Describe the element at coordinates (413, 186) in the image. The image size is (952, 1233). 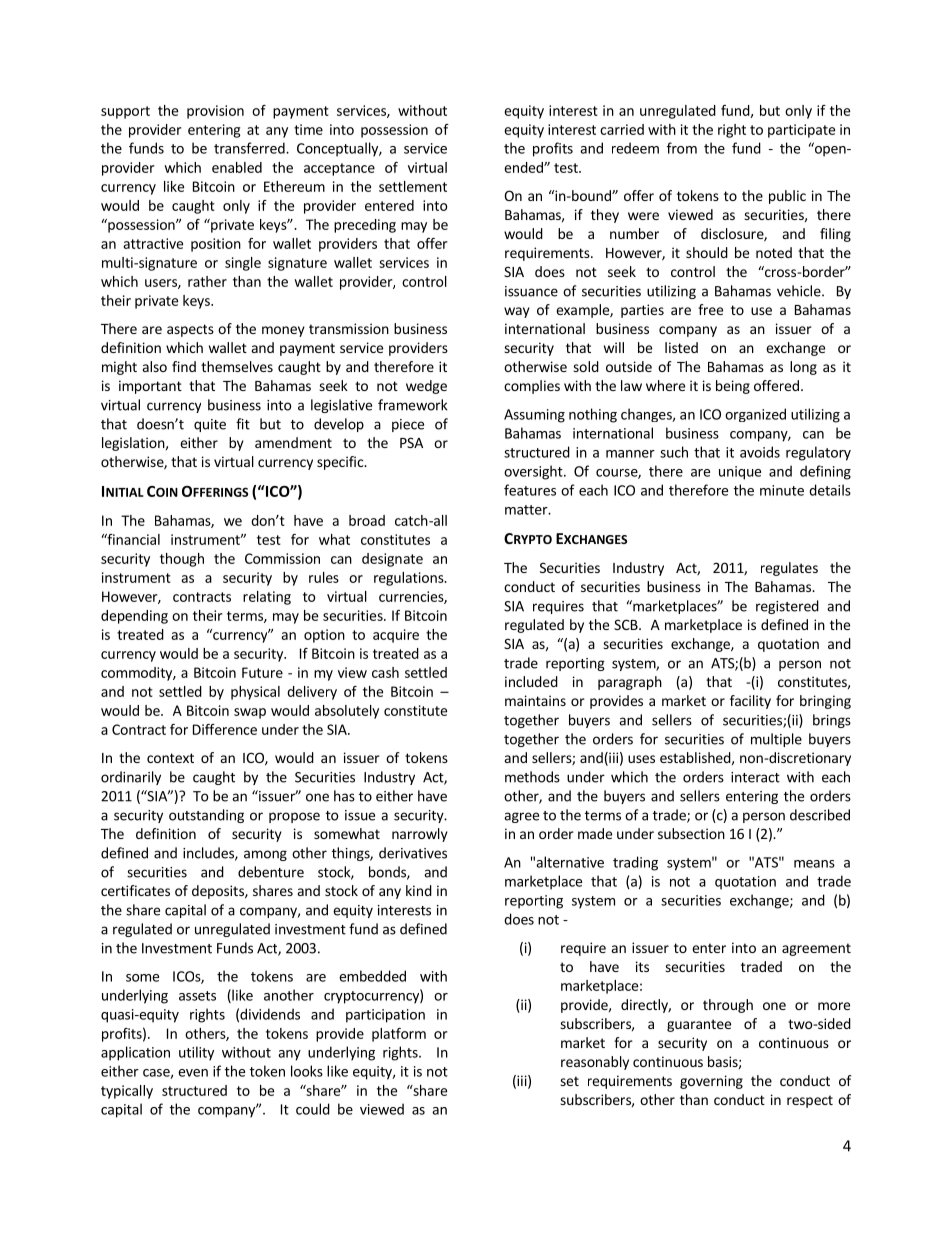
I see `settlement` at that location.
